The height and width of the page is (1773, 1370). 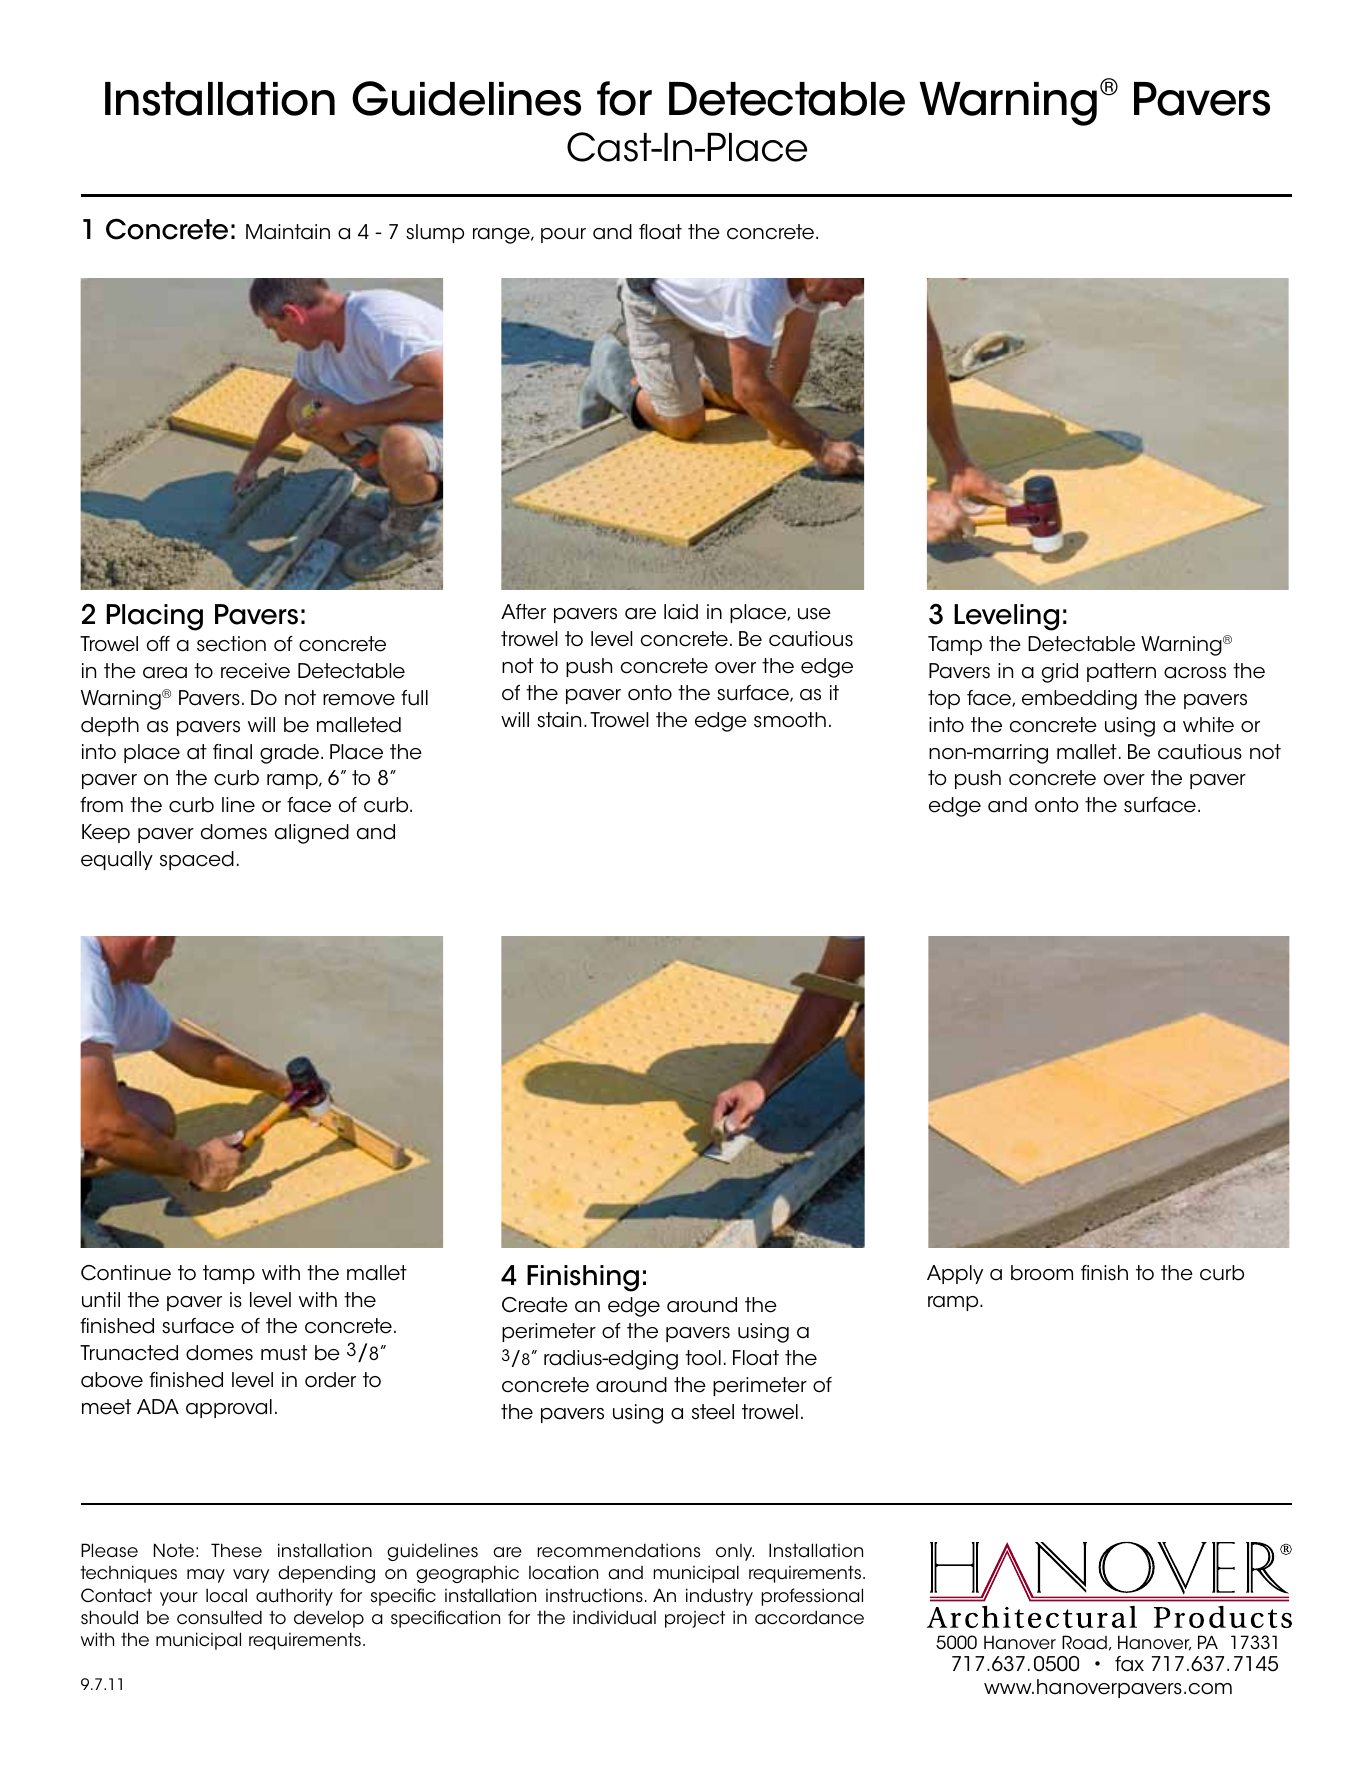 What do you see at coordinates (1042, 1273) in the page?
I see `broom` at bounding box center [1042, 1273].
